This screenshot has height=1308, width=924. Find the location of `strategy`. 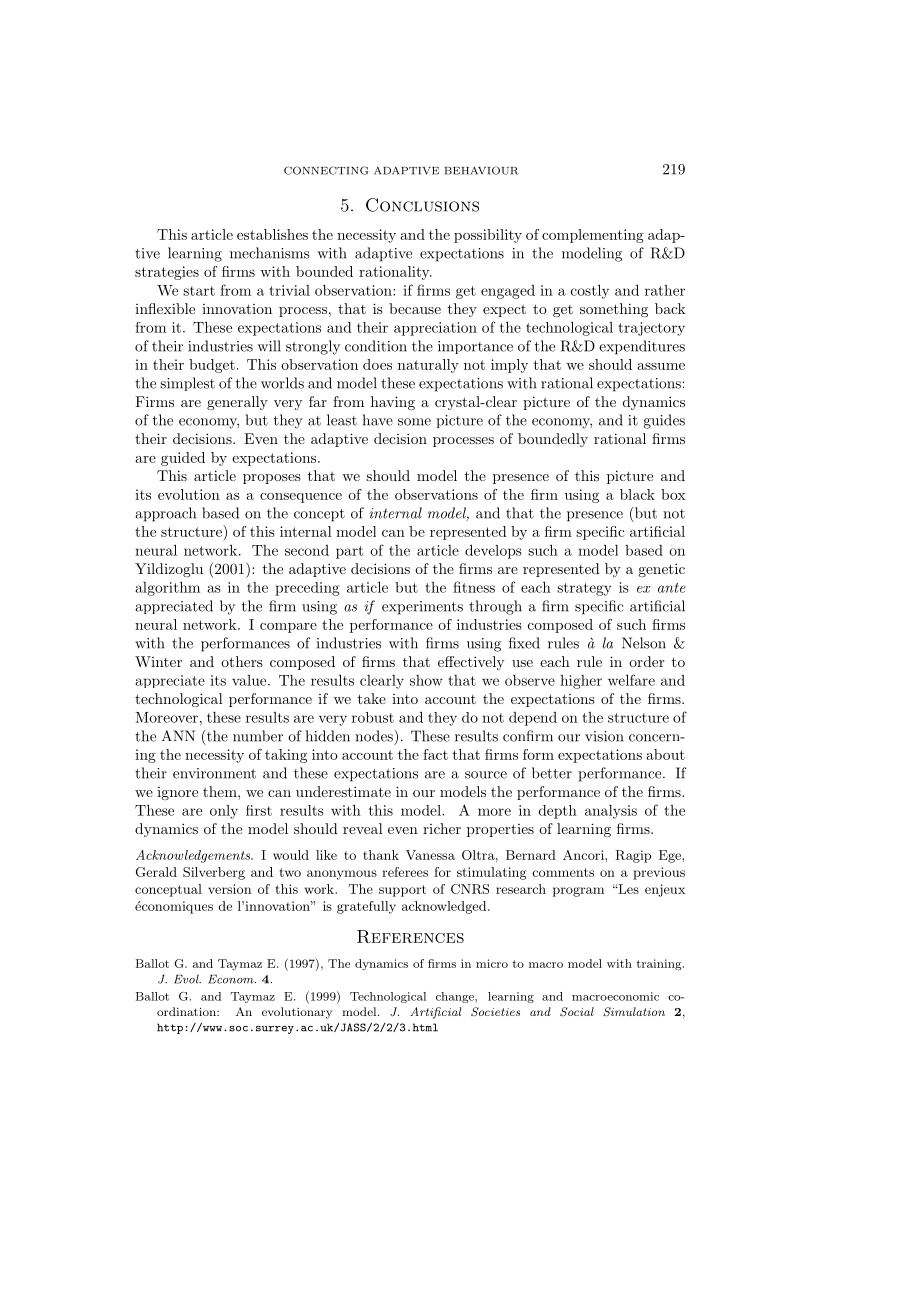

strategy is located at coordinates (584, 589).
